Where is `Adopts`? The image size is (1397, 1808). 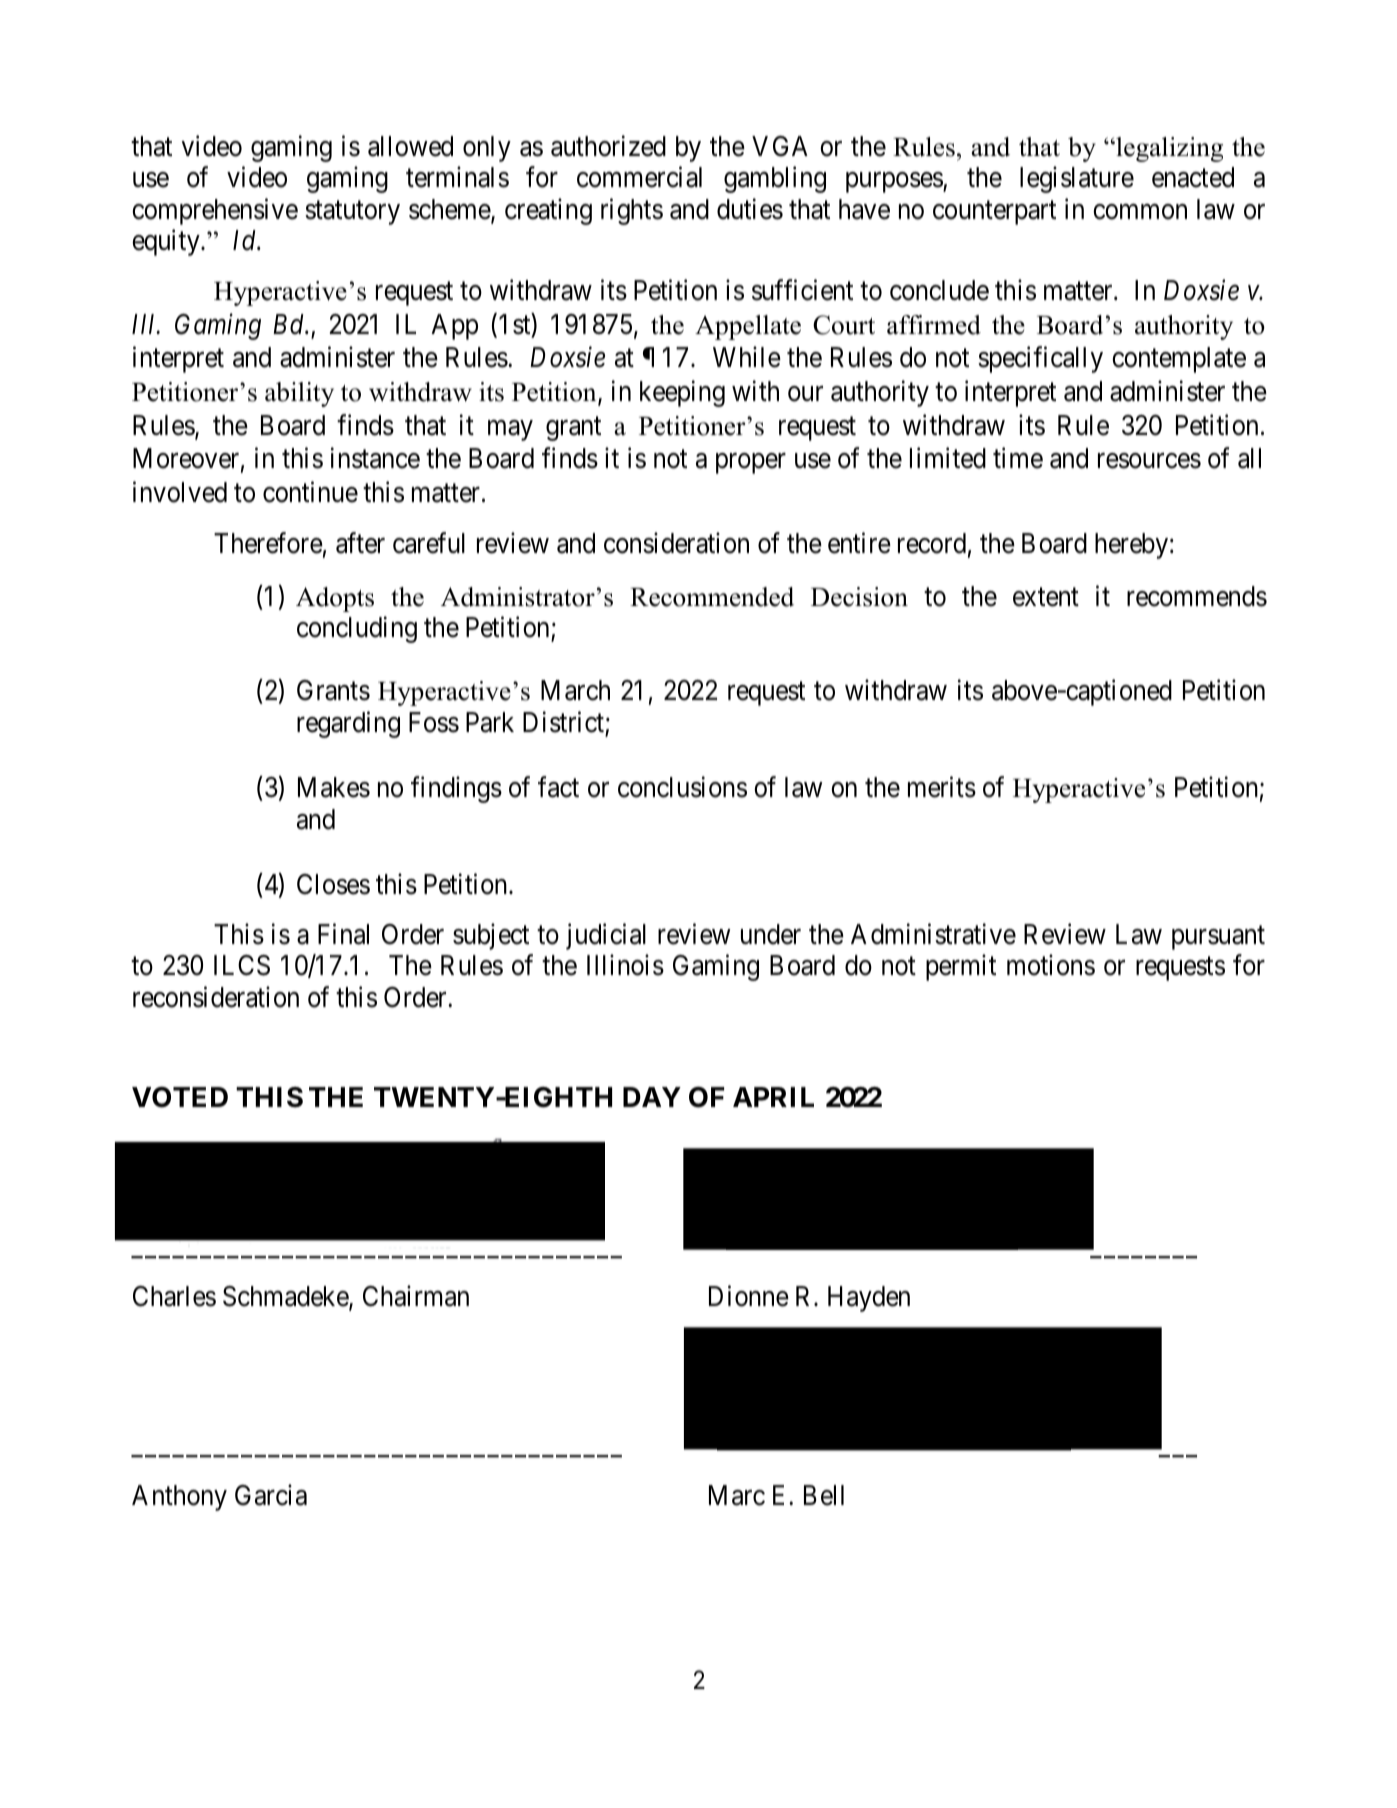
Adopts is located at coordinates (335, 599).
